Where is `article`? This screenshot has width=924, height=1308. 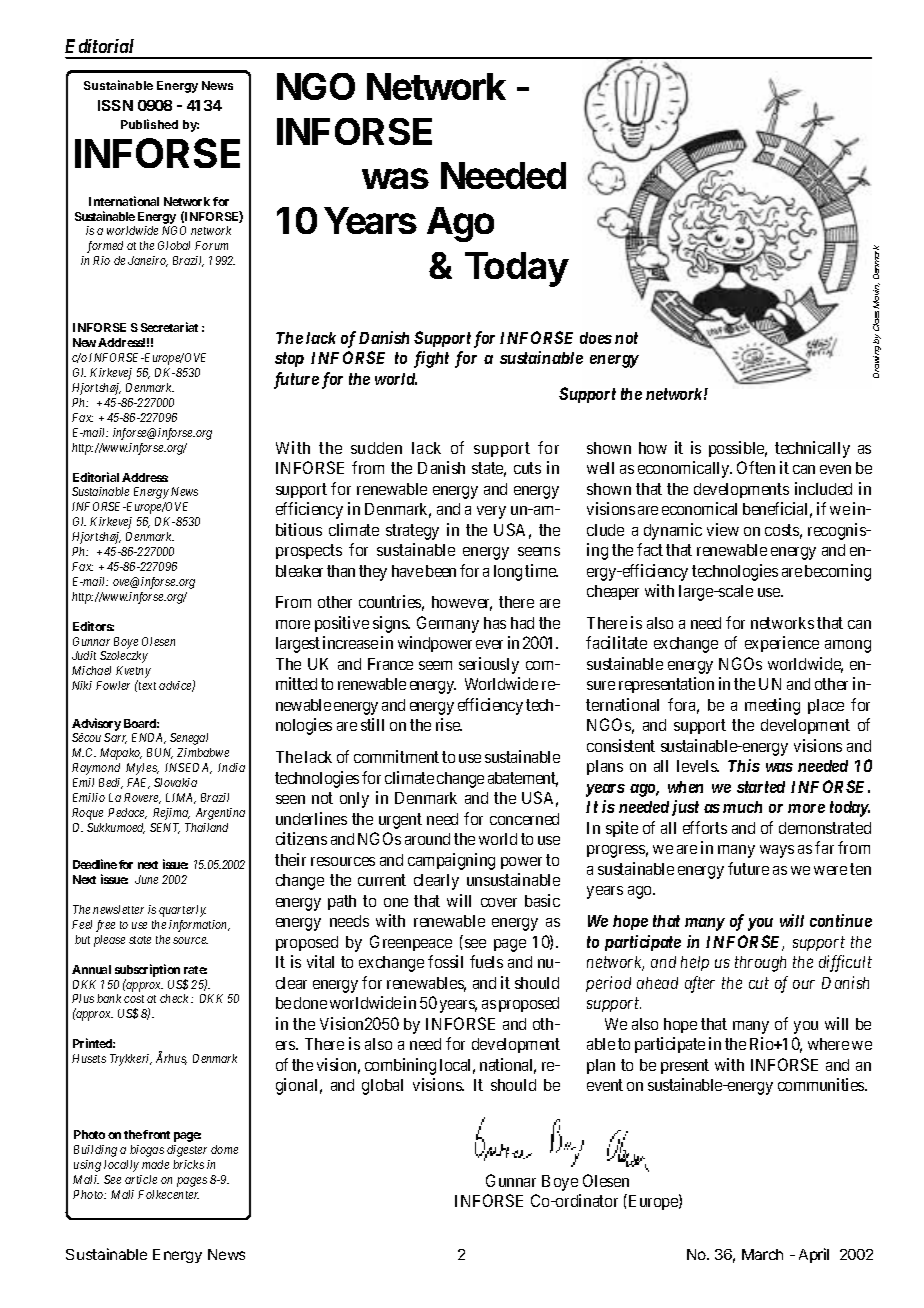 article is located at coordinates (141, 1179).
